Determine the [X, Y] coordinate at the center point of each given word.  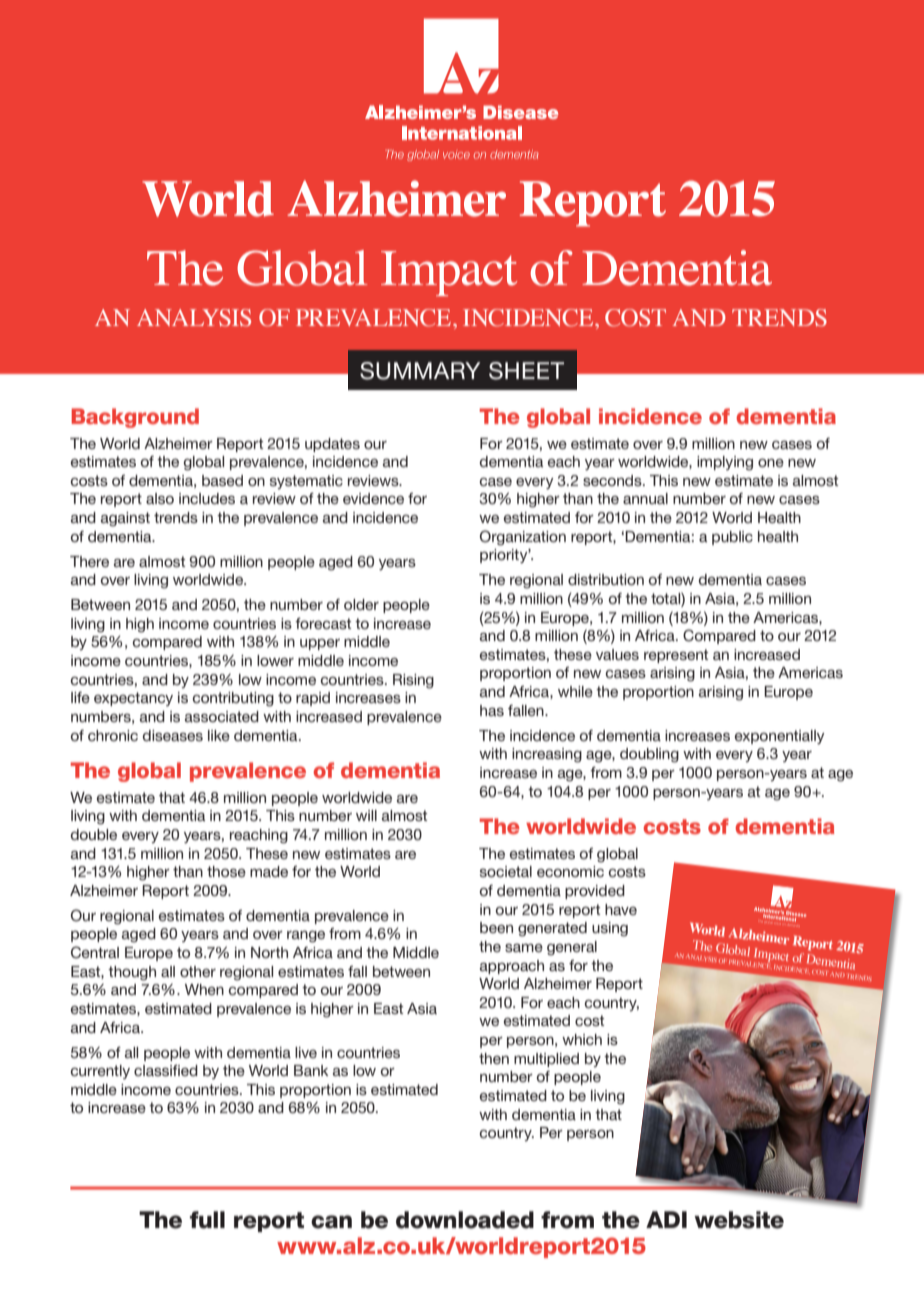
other [198, 971]
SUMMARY [420, 371]
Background [135, 418]
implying [725, 463]
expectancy [133, 699]
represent [676, 656]
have [621, 909]
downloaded [465, 1220]
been [496, 927]
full [207, 1220]
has [492, 710]
